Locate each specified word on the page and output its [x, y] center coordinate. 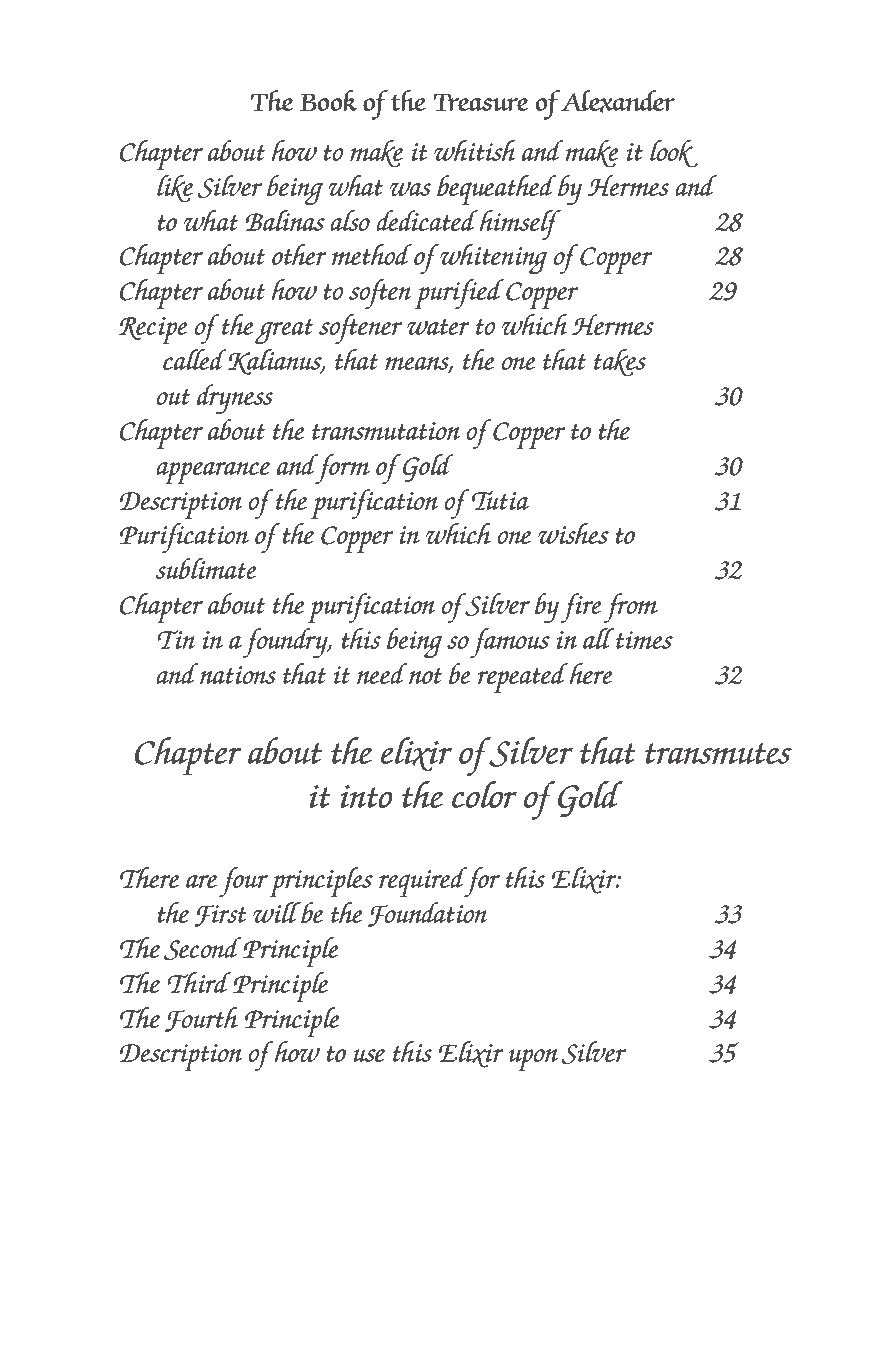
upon [533, 1060]
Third [200, 982]
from [630, 608]
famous [510, 643]
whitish [475, 150]
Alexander [617, 101]
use [369, 1055]
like [175, 188]
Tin [176, 639]
